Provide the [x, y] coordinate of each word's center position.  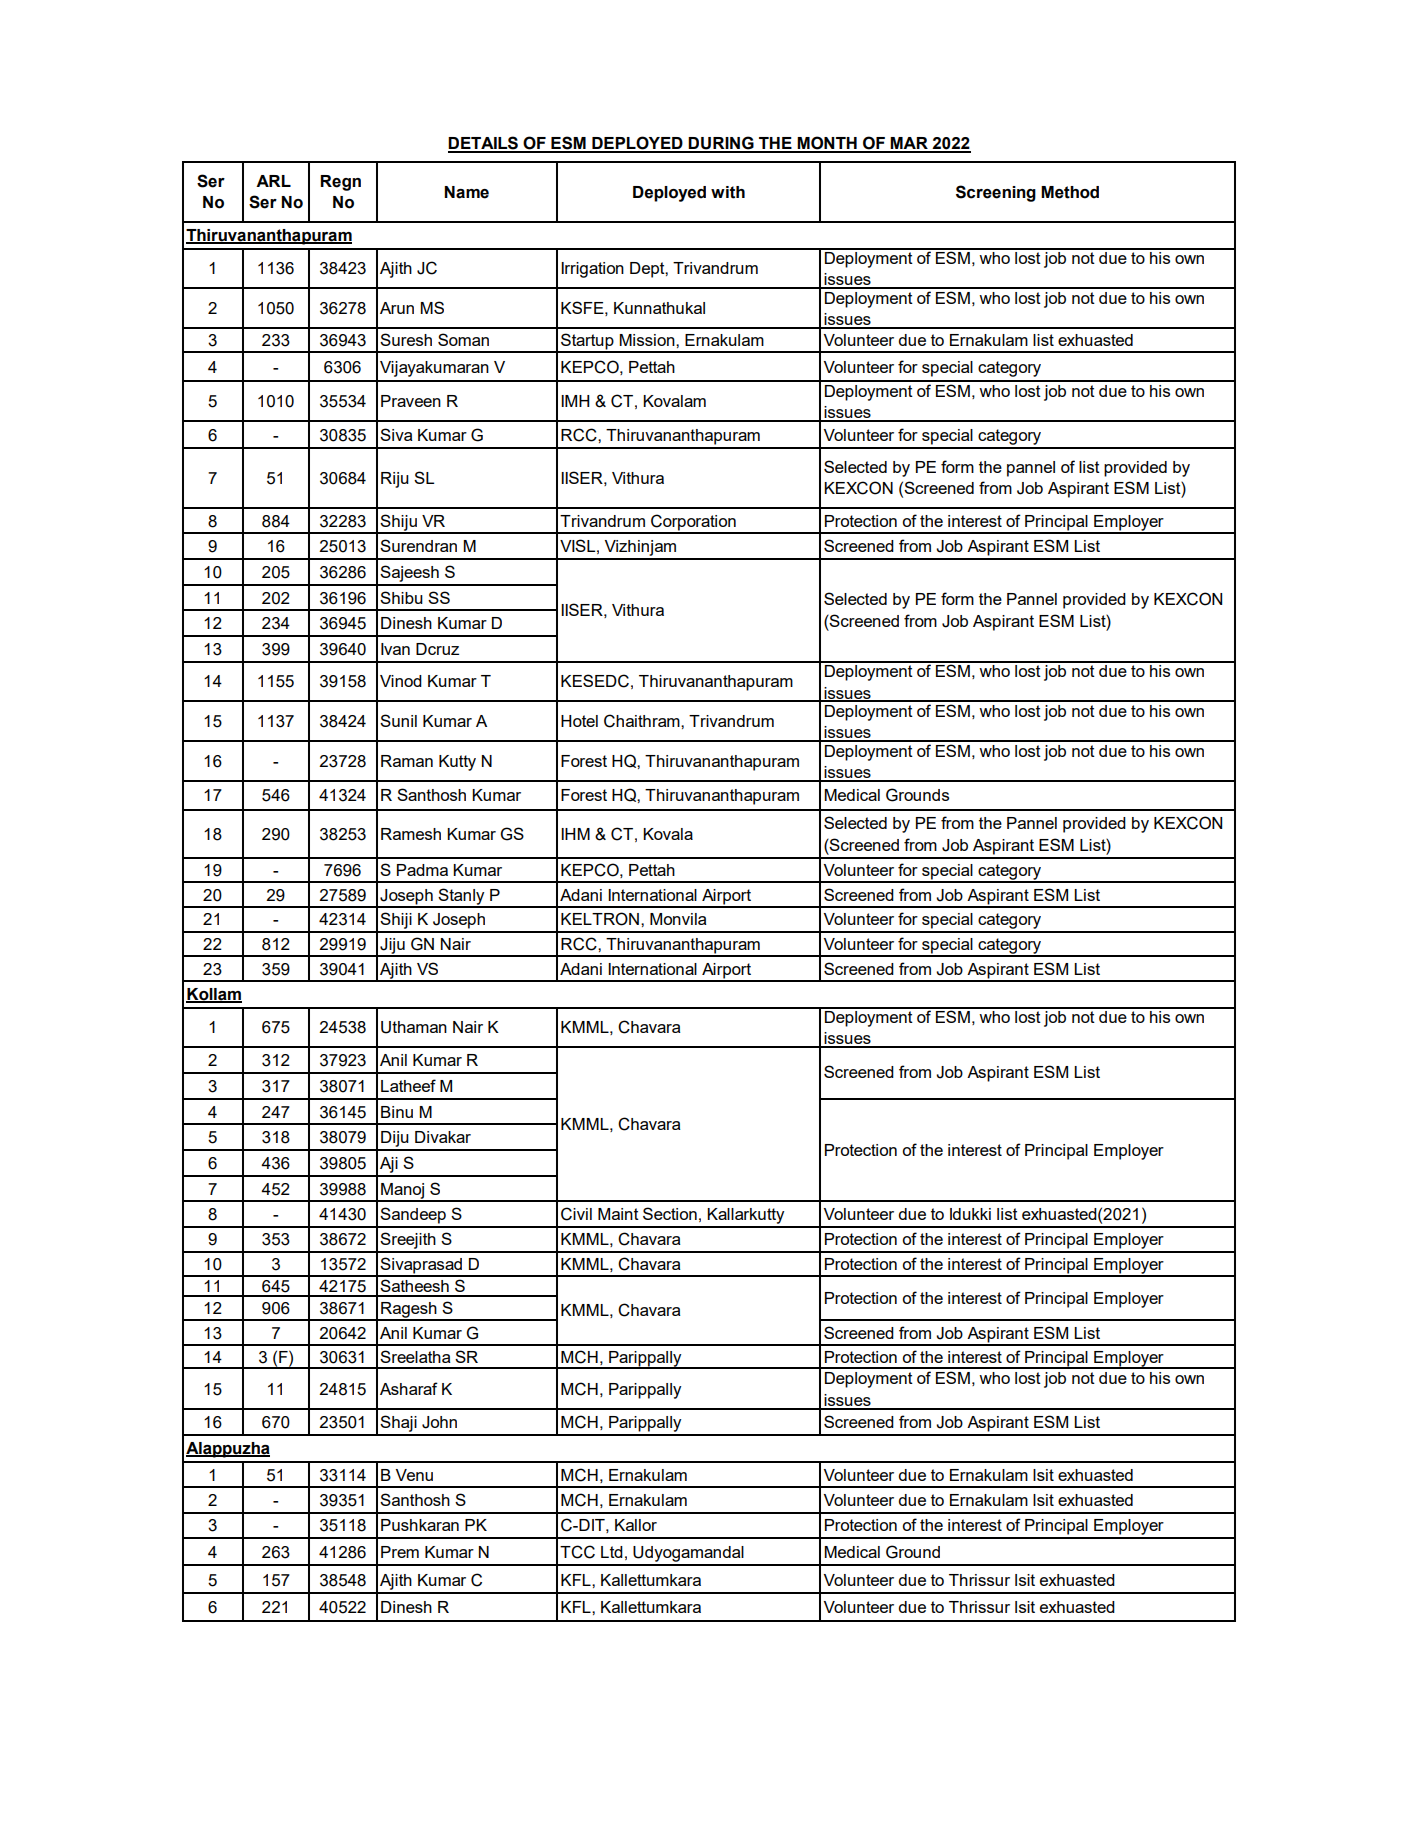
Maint [618, 1214]
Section [670, 1213]
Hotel [579, 721]
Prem [400, 1552]
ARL [273, 181]
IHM [575, 834]
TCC [577, 1552]
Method [1070, 192]
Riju [395, 480]
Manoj [403, 1192]
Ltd [612, 1552]
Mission [648, 340]
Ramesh [411, 834]
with [728, 192]
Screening [996, 193]
